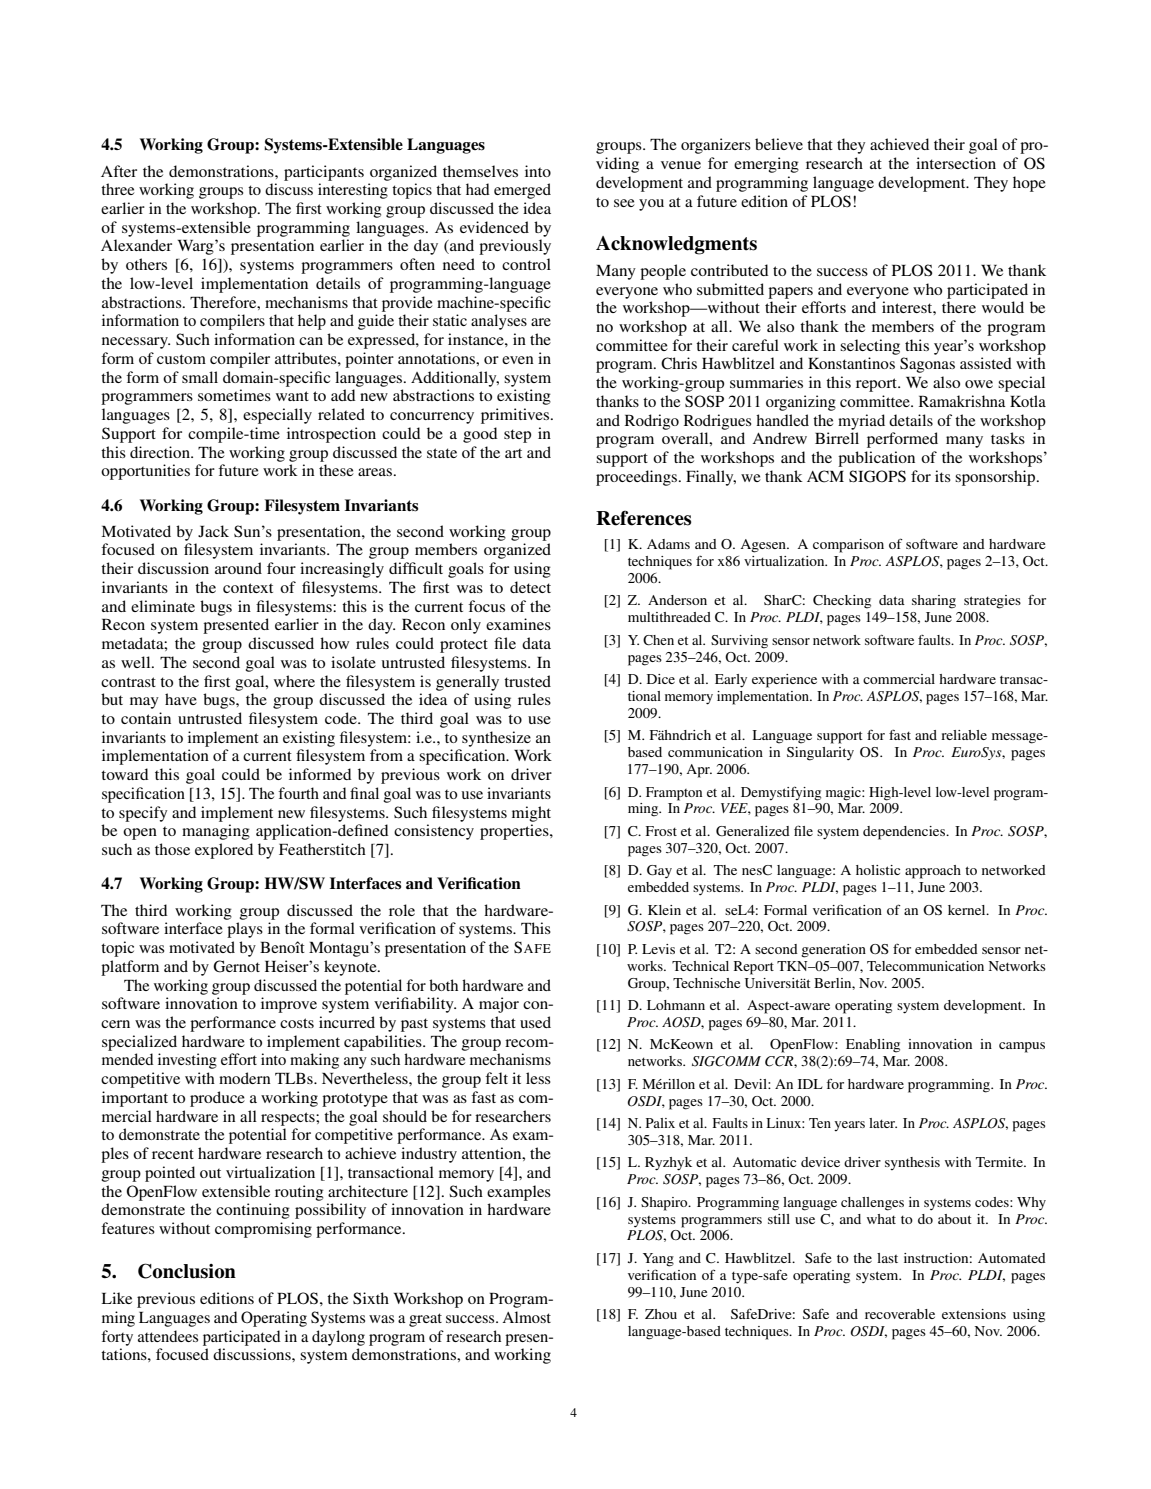  I want to click on synthesize, so click(496, 739).
